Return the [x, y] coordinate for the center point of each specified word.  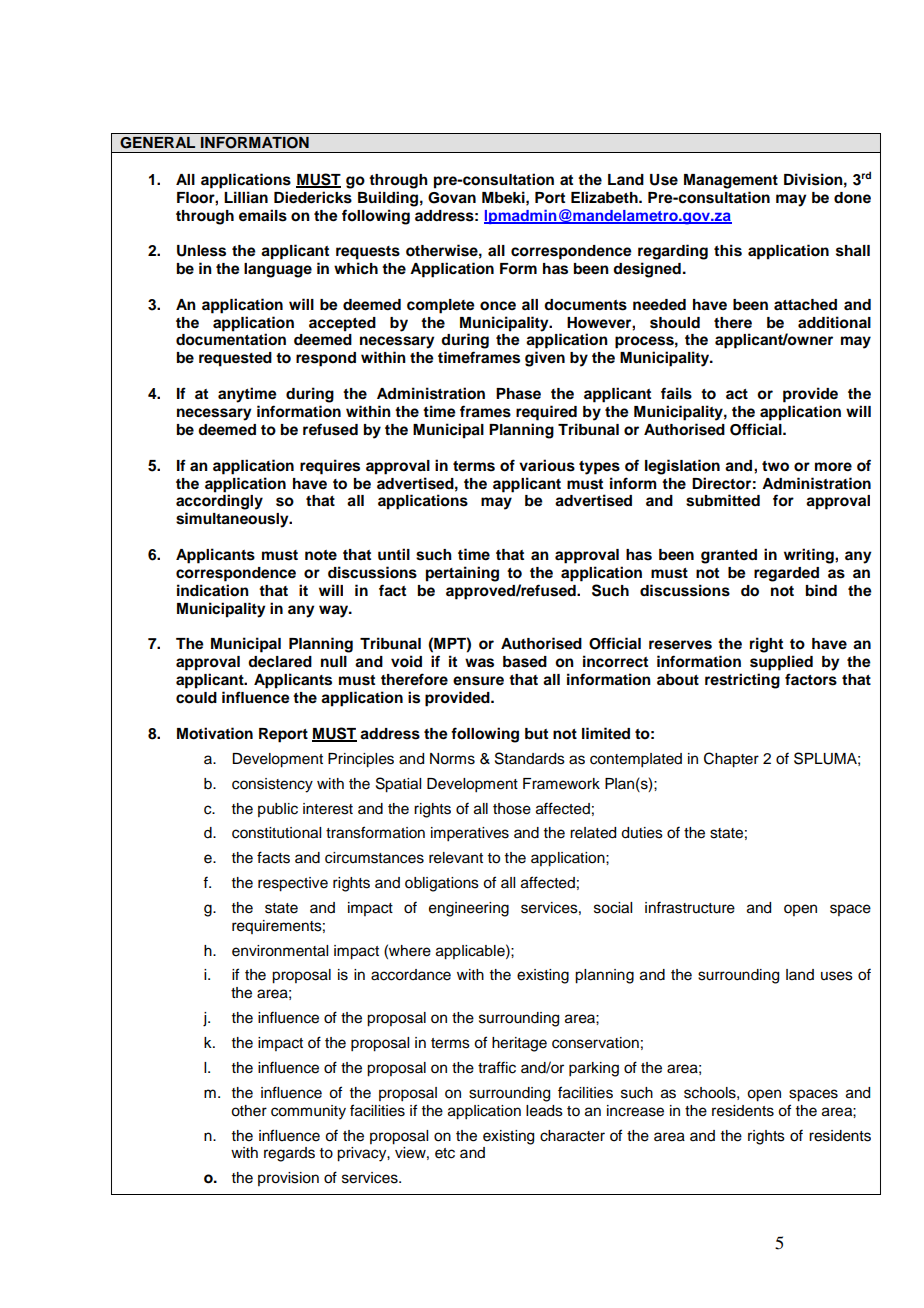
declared [280, 662]
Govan [452, 198]
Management [731, 181]
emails [263, 215]
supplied [781, 663]
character [572, 1136]
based [525, 662]
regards [289, 1154]
